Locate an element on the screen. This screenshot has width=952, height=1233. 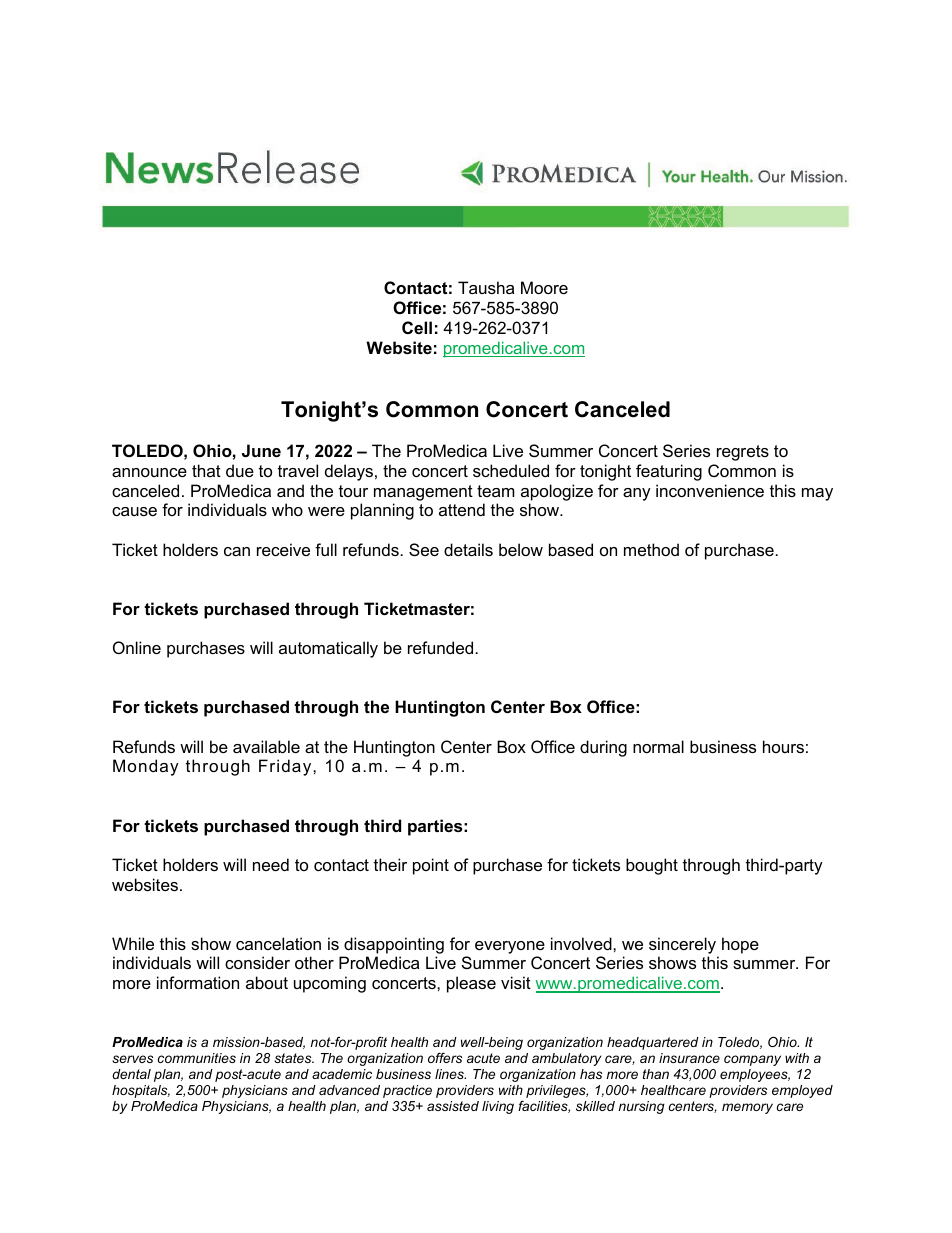
Moore is located at coordinates (544, 287).
